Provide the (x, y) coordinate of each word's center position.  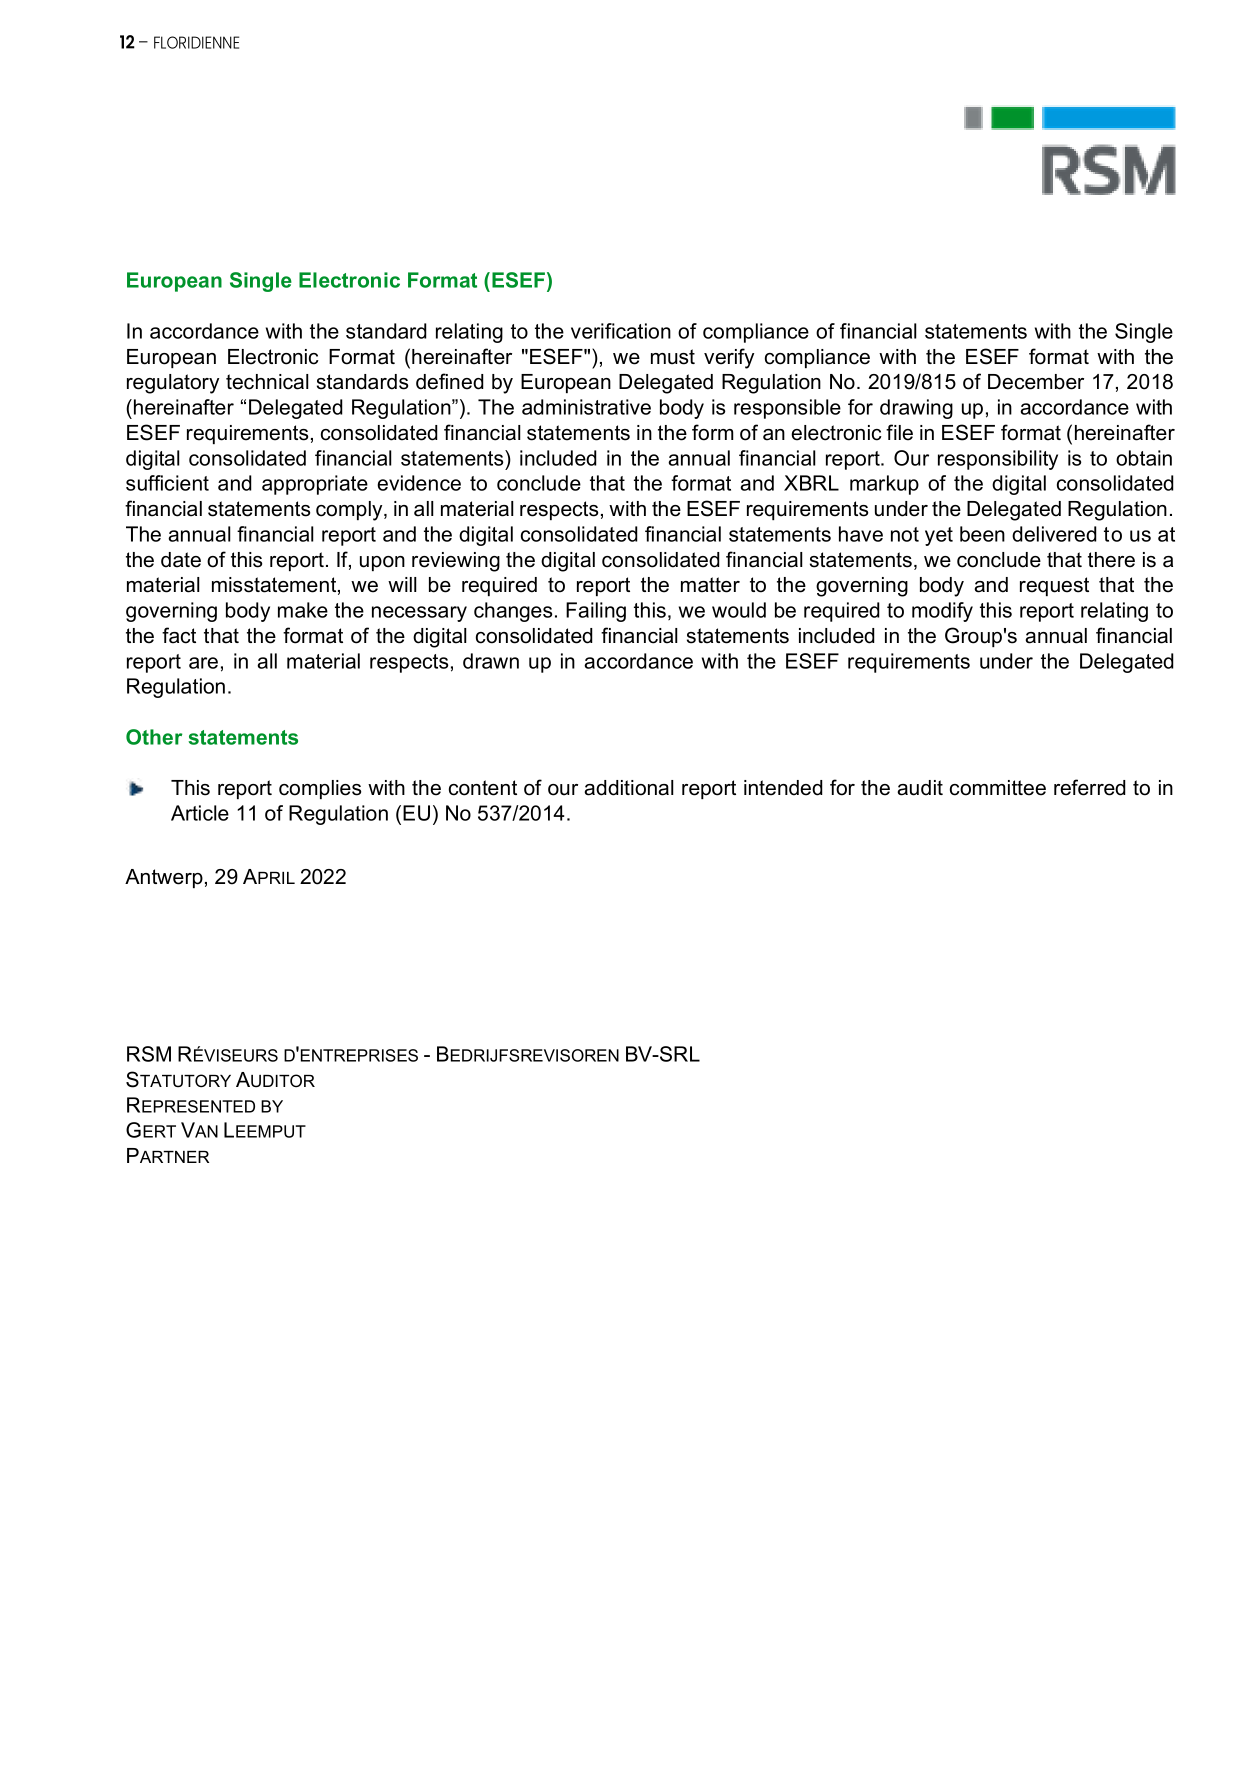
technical (267, 382)
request (1054, 586)
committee (998, 788)
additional (629, 788)
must (673, 357)
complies (320, 789)
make (303, 610)
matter (710, 585)
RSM (149, 1054)
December (1036, 382)
